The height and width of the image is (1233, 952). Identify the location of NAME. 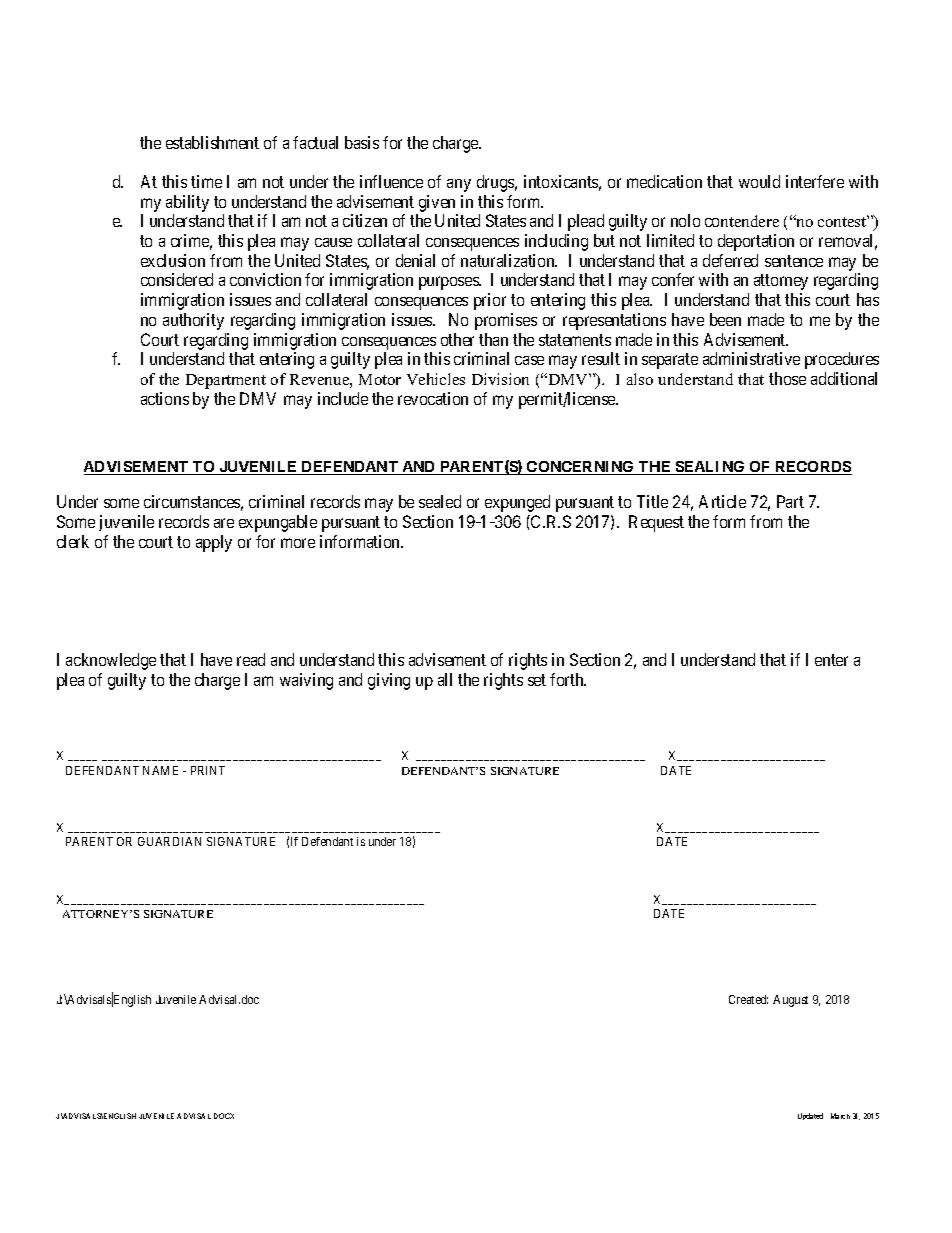
(160, 770).
